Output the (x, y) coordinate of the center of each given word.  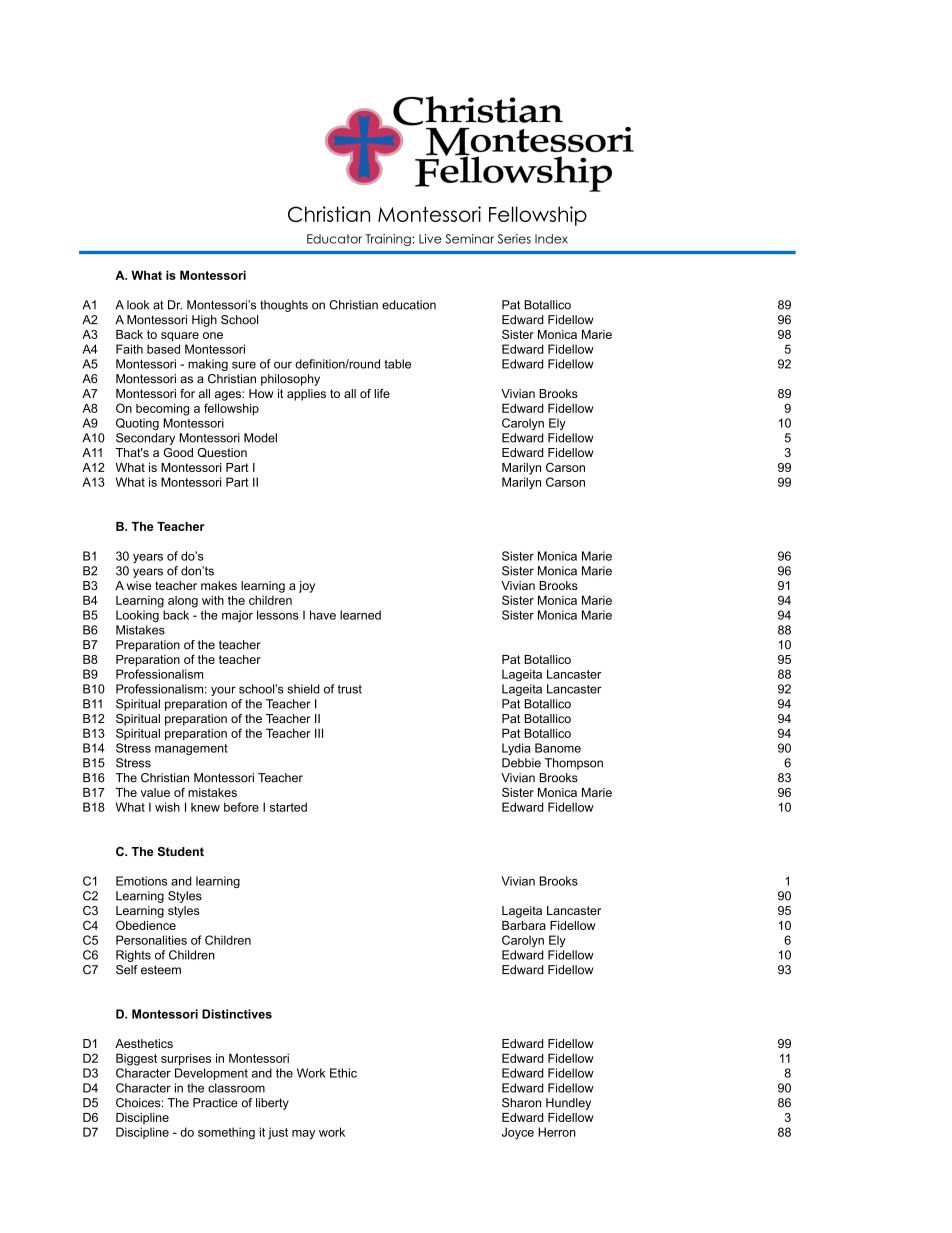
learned (360, 615)
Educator (334, 239)
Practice (215, 1103)
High (204, 321)
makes (219, 585)
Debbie (521, 763)
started (288, 807)
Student (180, 851)
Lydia (516, 749)
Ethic (343, 1073)
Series (514, 239)
